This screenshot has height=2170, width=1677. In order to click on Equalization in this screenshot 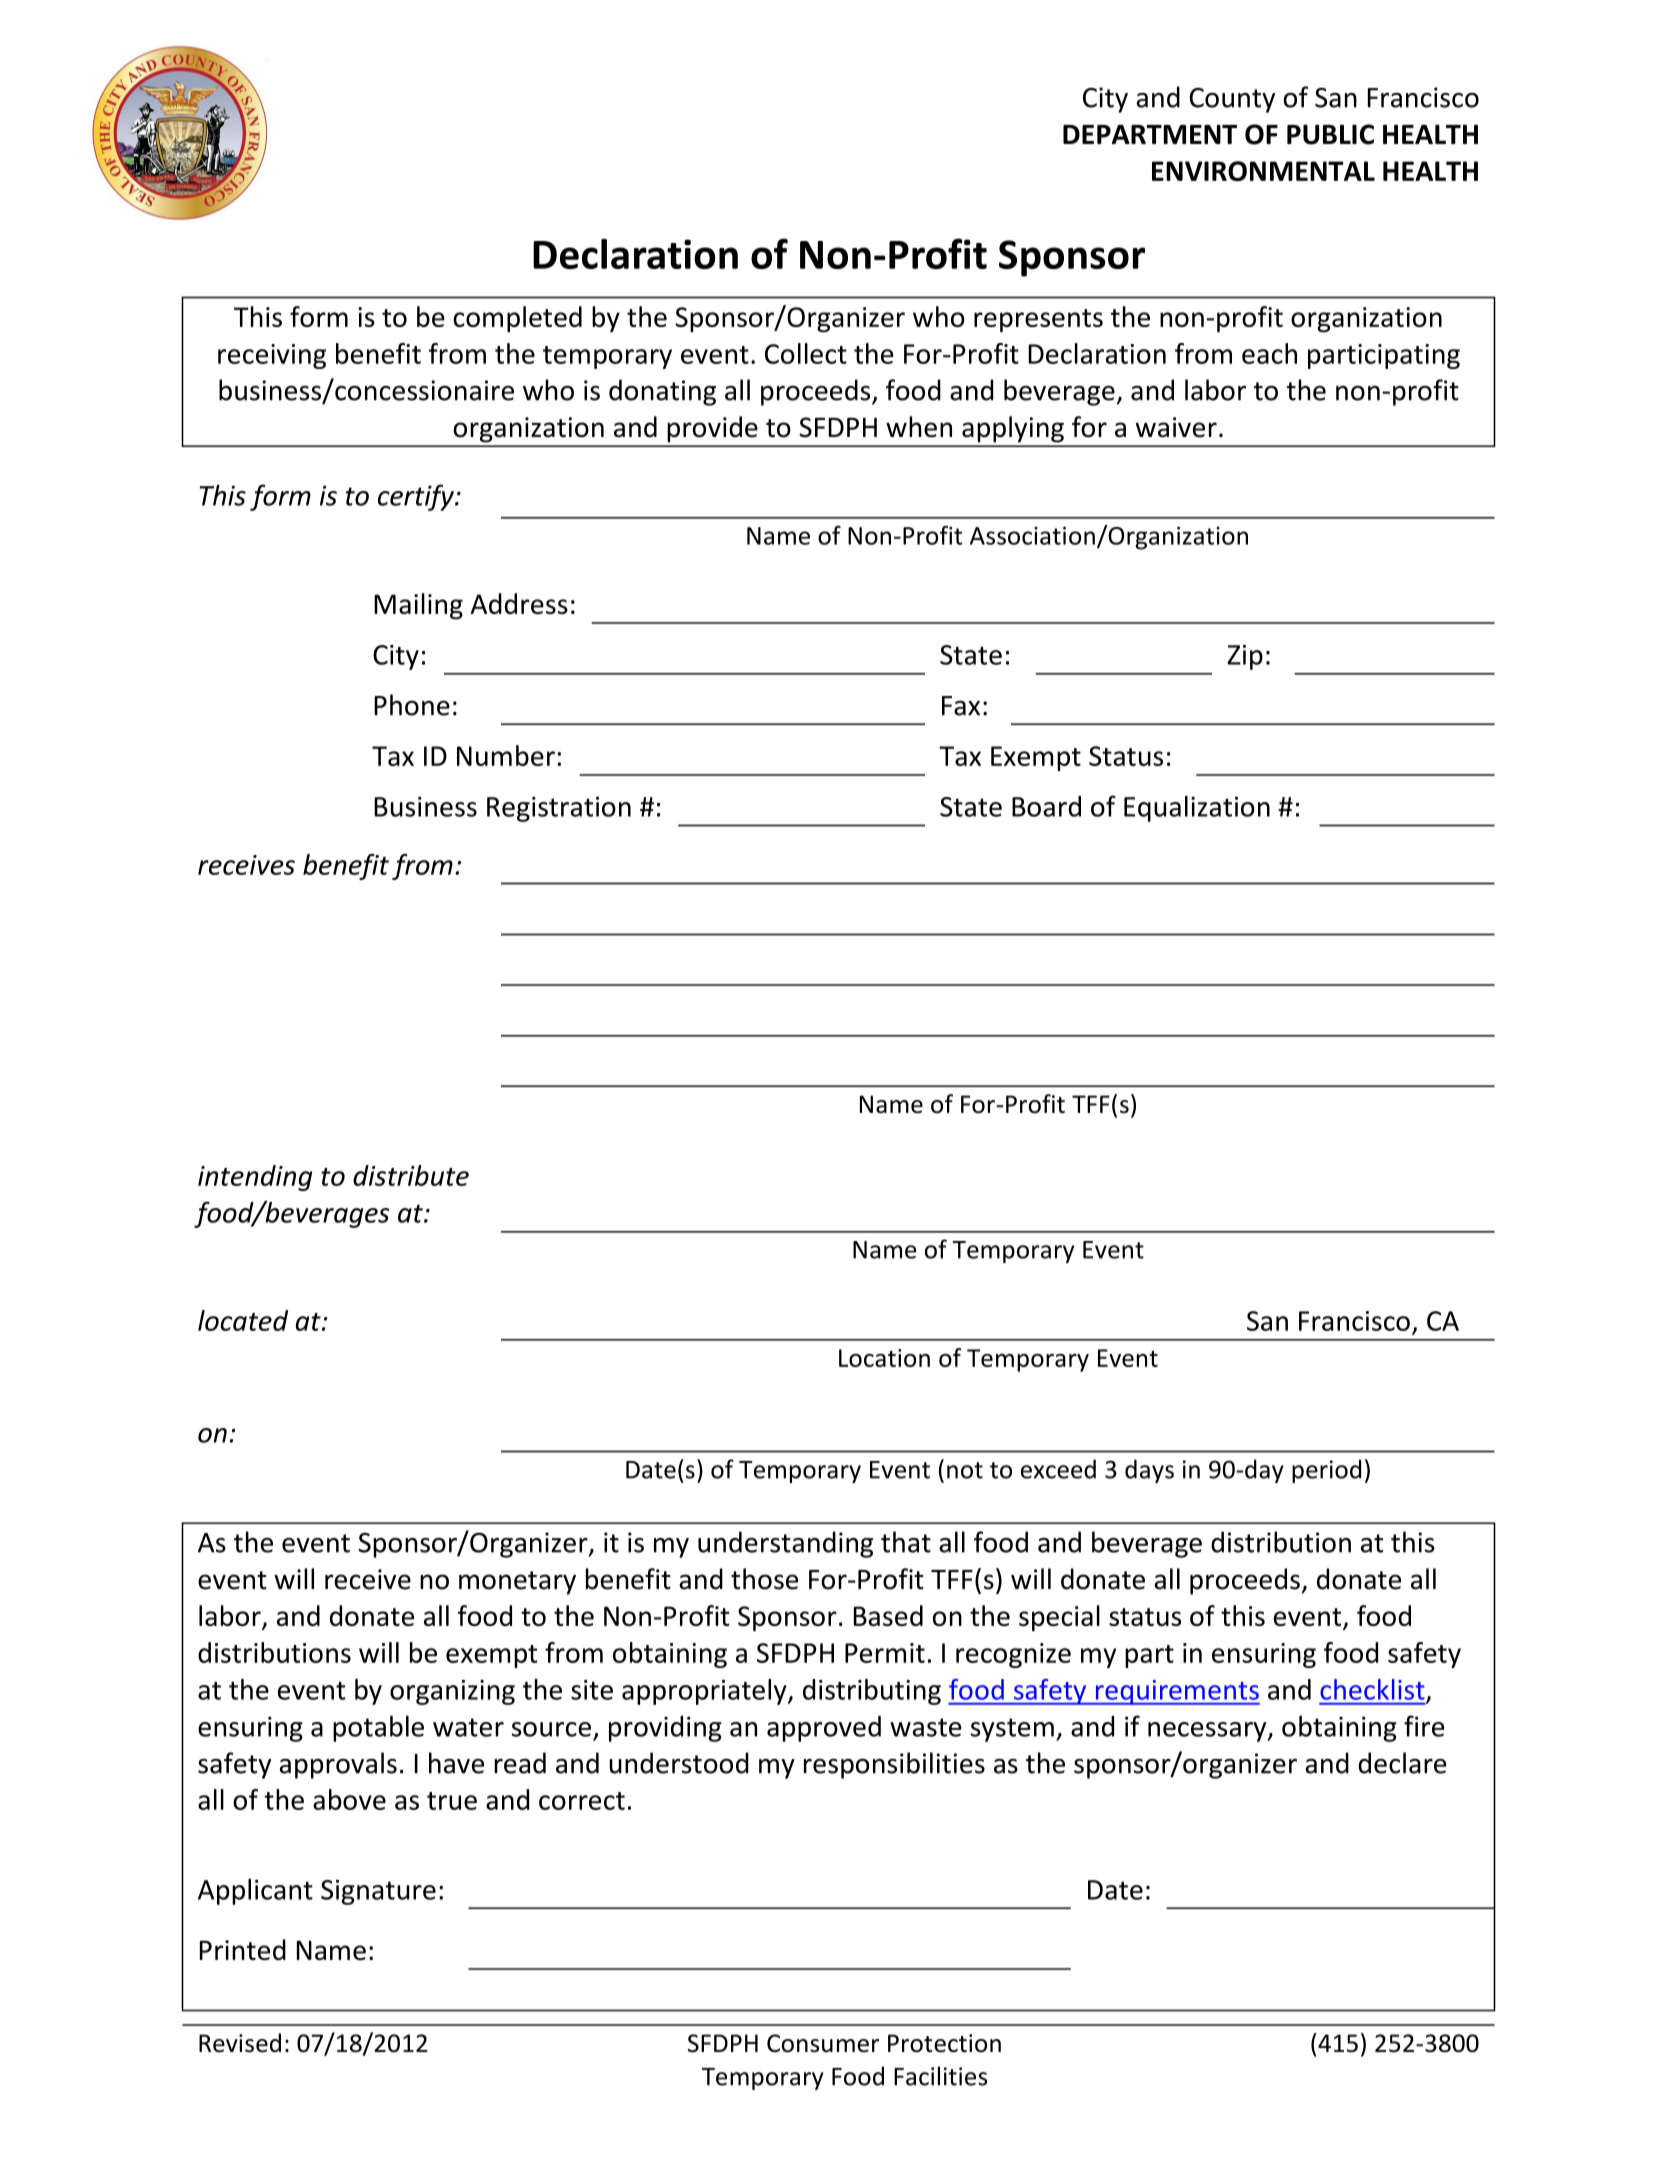, I will do `click(1197, 809)`.
